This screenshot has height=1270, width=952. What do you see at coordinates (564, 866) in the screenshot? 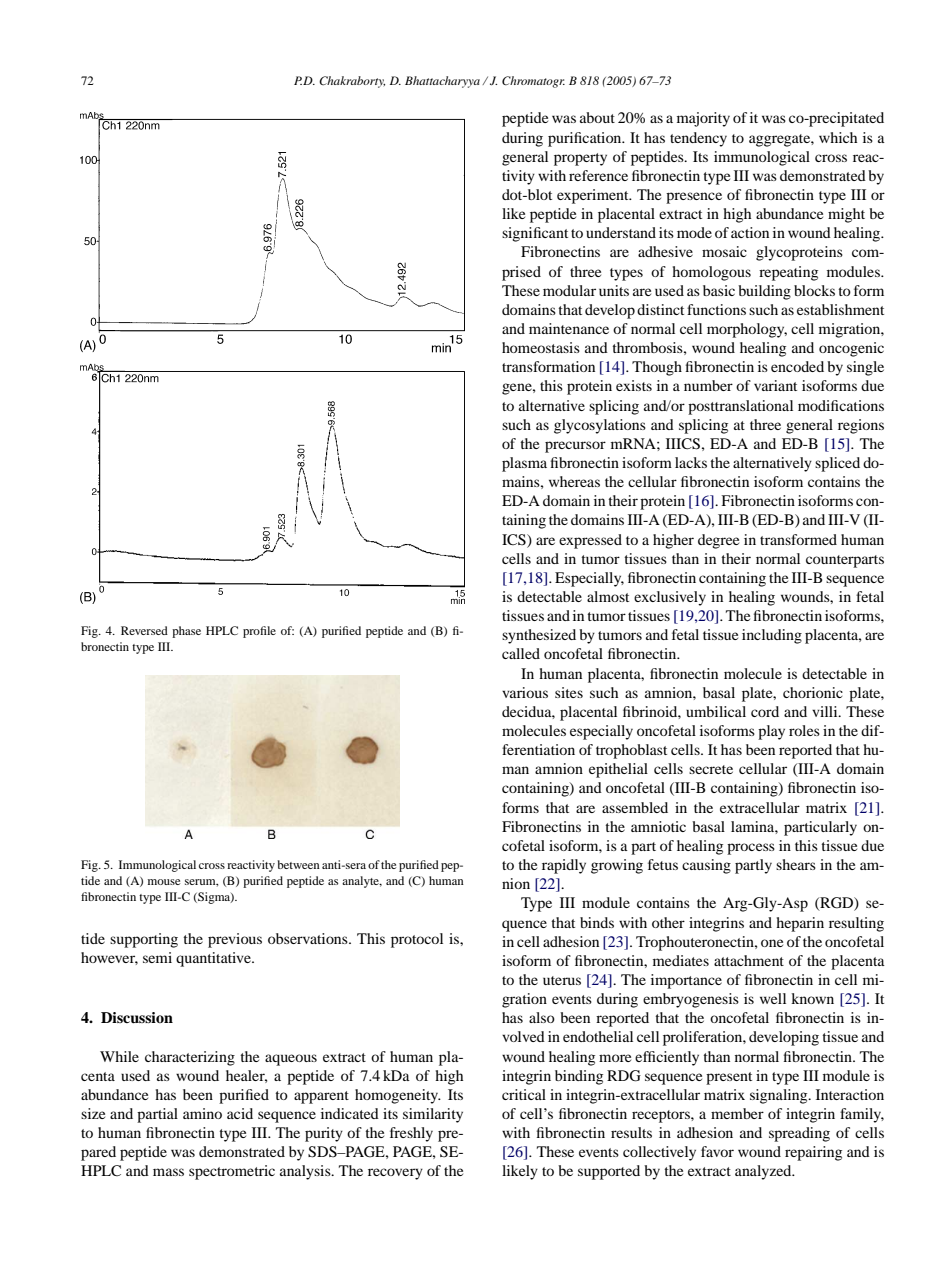
I see `rapidly` at bounding box center [564, 866].
